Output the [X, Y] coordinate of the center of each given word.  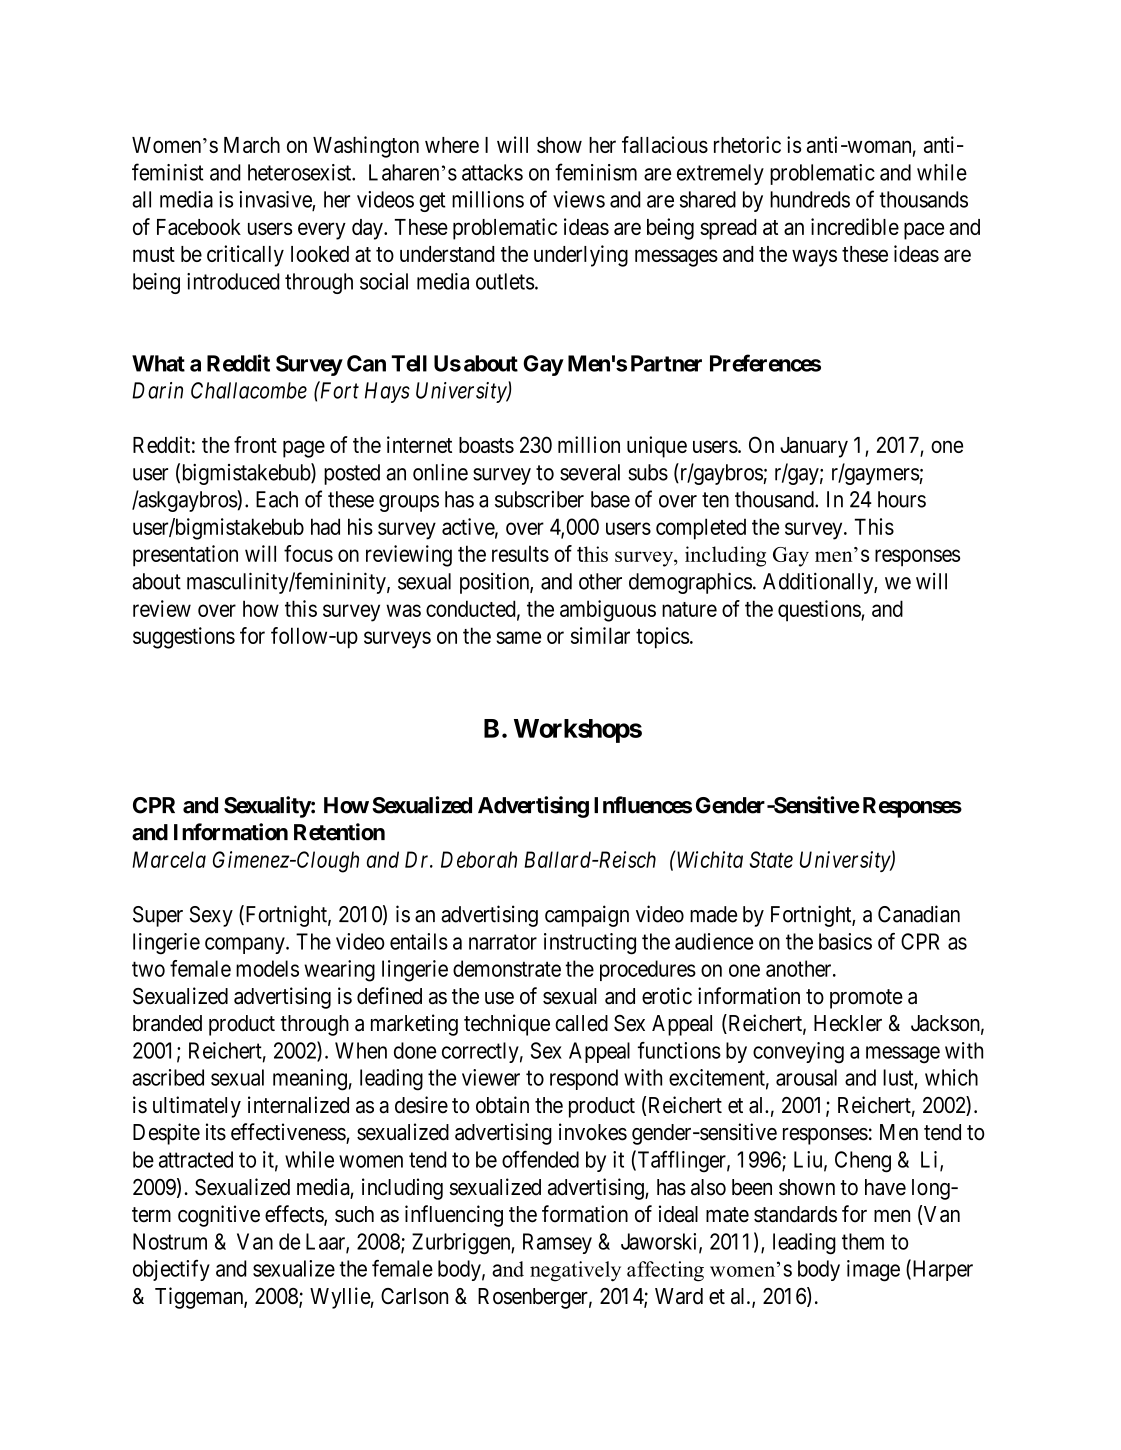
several [590, 472]
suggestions [184, 638]
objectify [171, 1270]
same [518, 637]
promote [866, 999]
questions [820, 611]
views [579, 199]
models [267, 968]
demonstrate [507, 968]
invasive [276, 200]
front [255, 444]
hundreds [810, 199]
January [814, 447]
